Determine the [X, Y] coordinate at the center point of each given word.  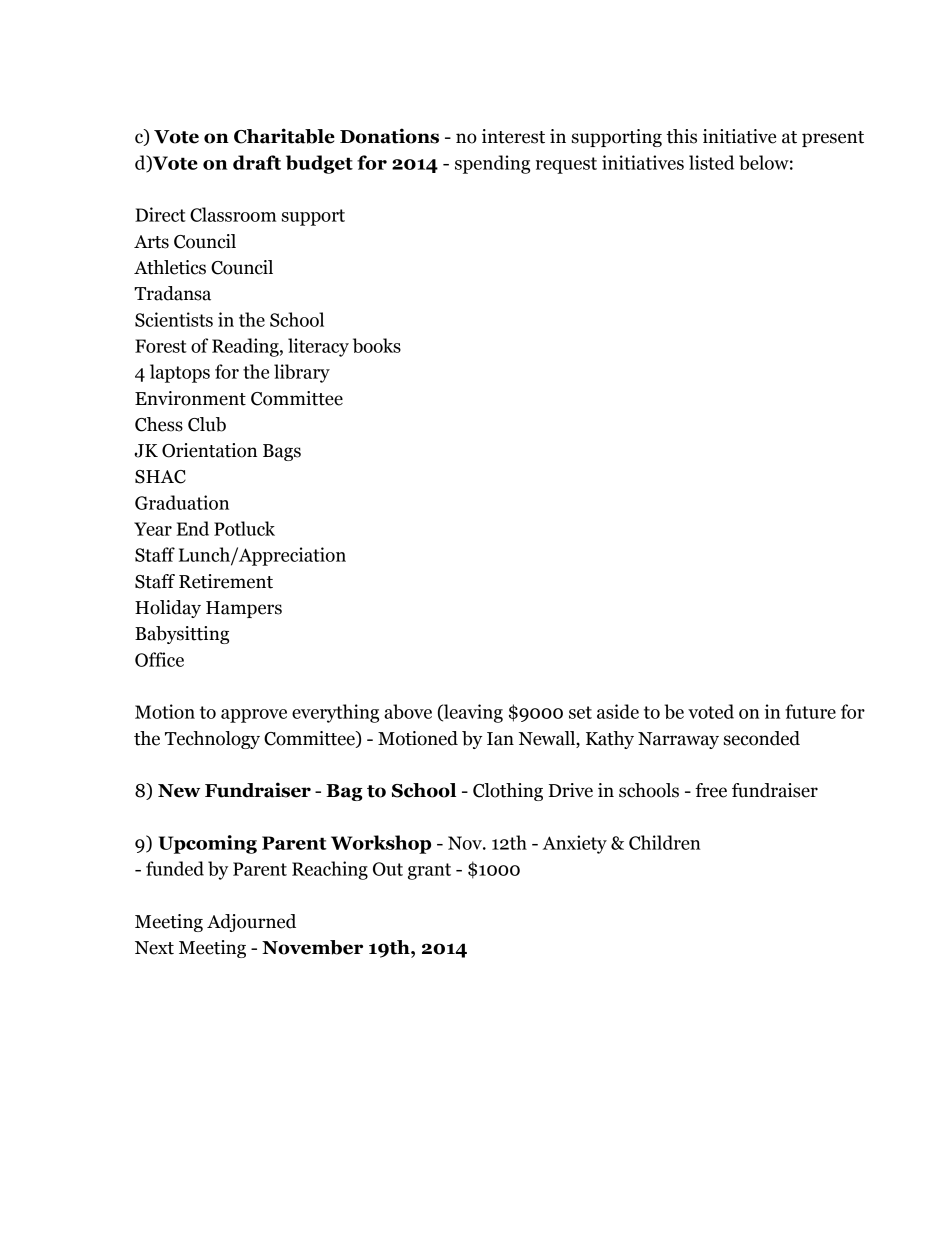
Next [154, 948]
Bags [282, 452]
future [810, 711]
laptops [180, 373]
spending [492, 164]
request [566, 165]
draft [257, 162]
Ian [500, 739]
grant [429, 871]
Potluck [244, 528]
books [377, 345]
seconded [762, 738]
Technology [212, 740]
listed [711, 162]
